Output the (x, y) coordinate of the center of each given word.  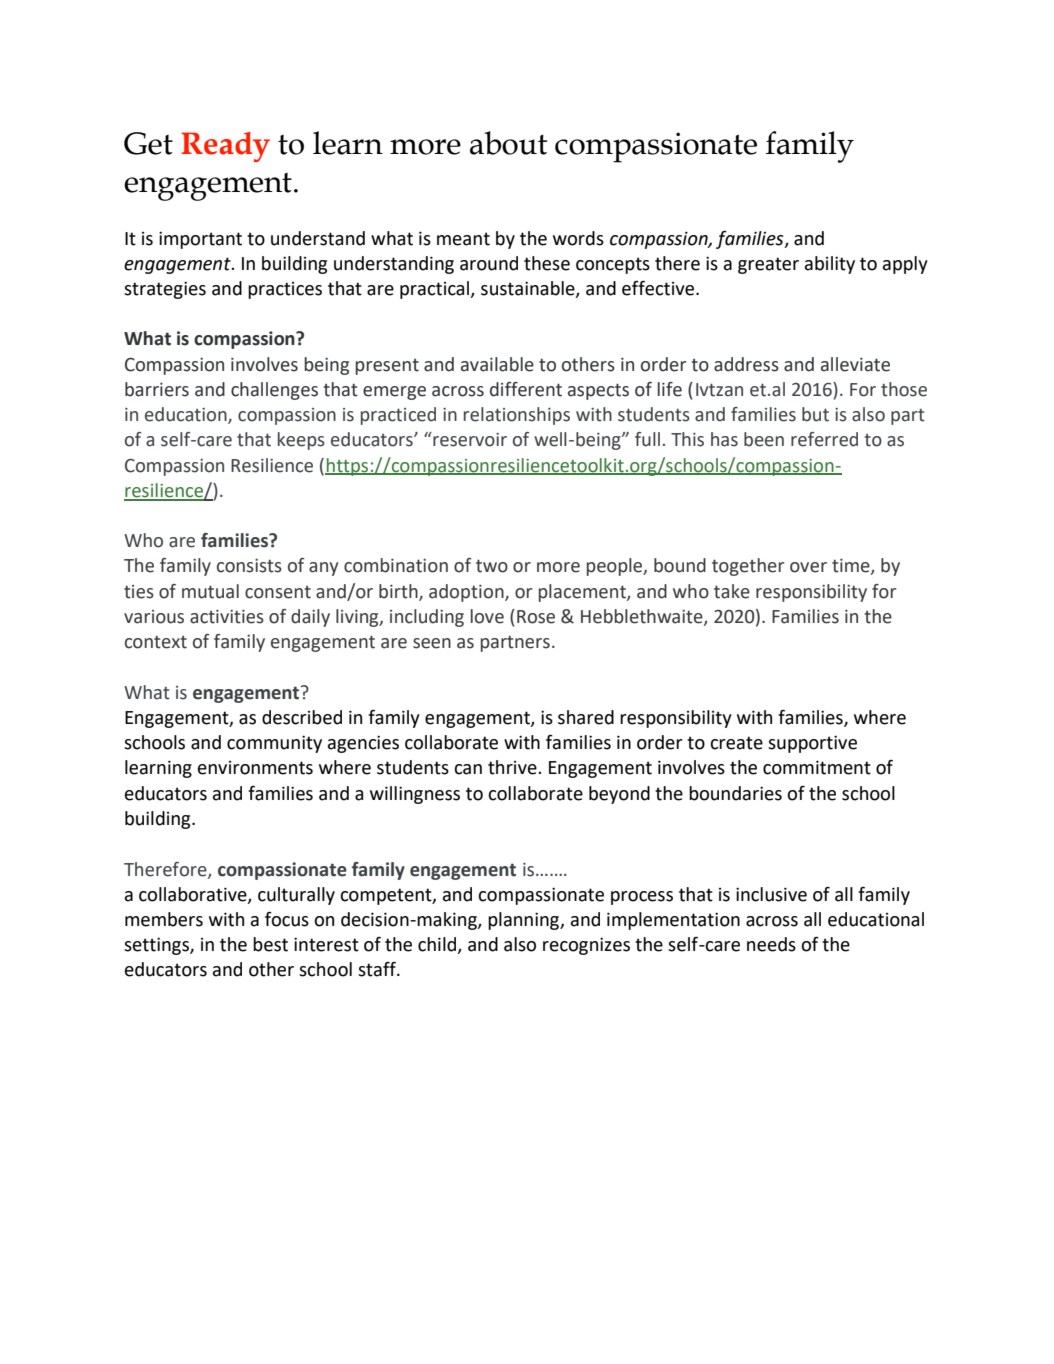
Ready (225, 147)
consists (249, 566)
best (270, 944)
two (492, 566)
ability (830, 265)
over (808, 567)
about (508, 143)
